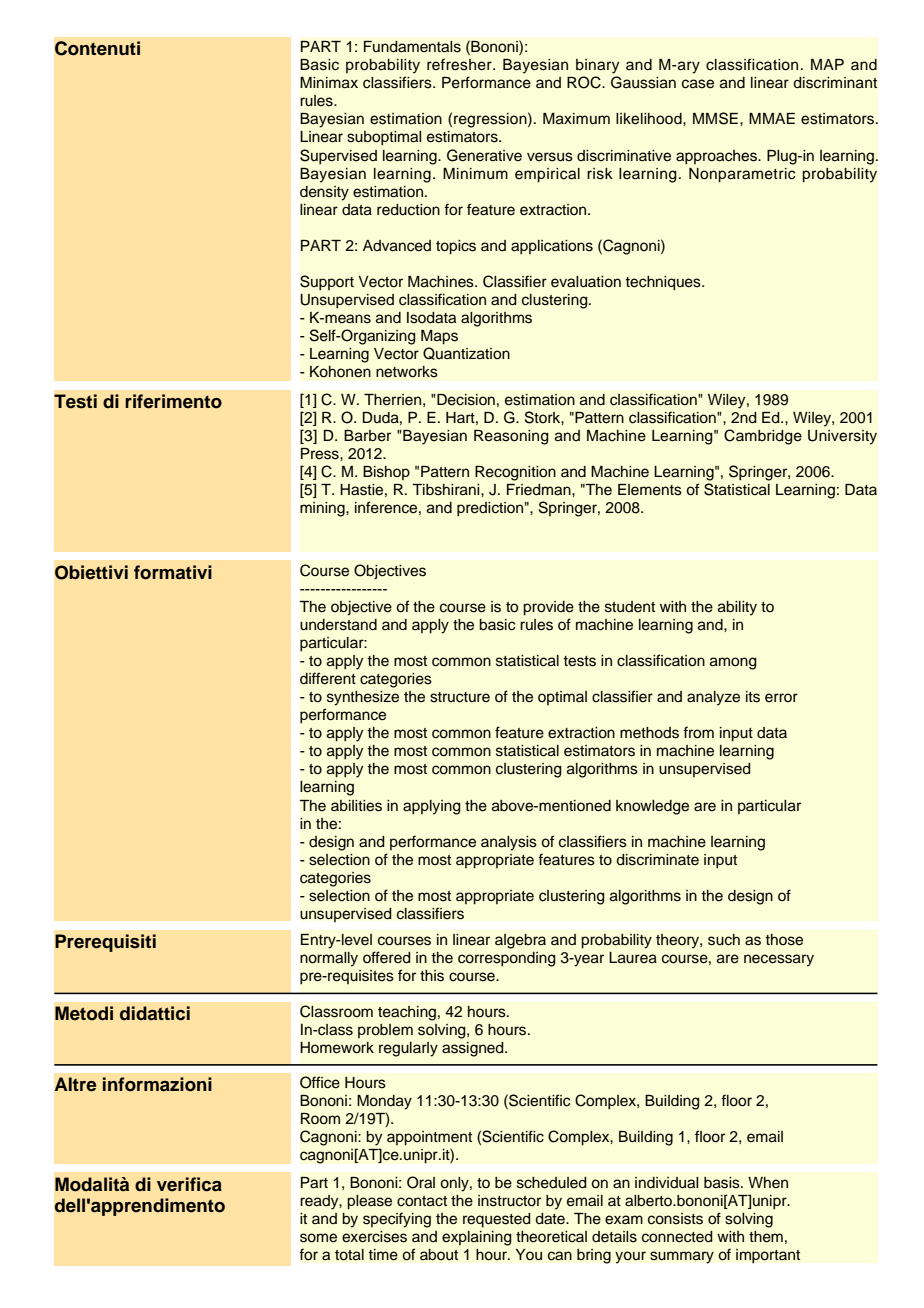 This document has height=1308, width=924. What do you see at coordinates (733, 663) in the document?
I see `among` at bounding box center [733, 663].
